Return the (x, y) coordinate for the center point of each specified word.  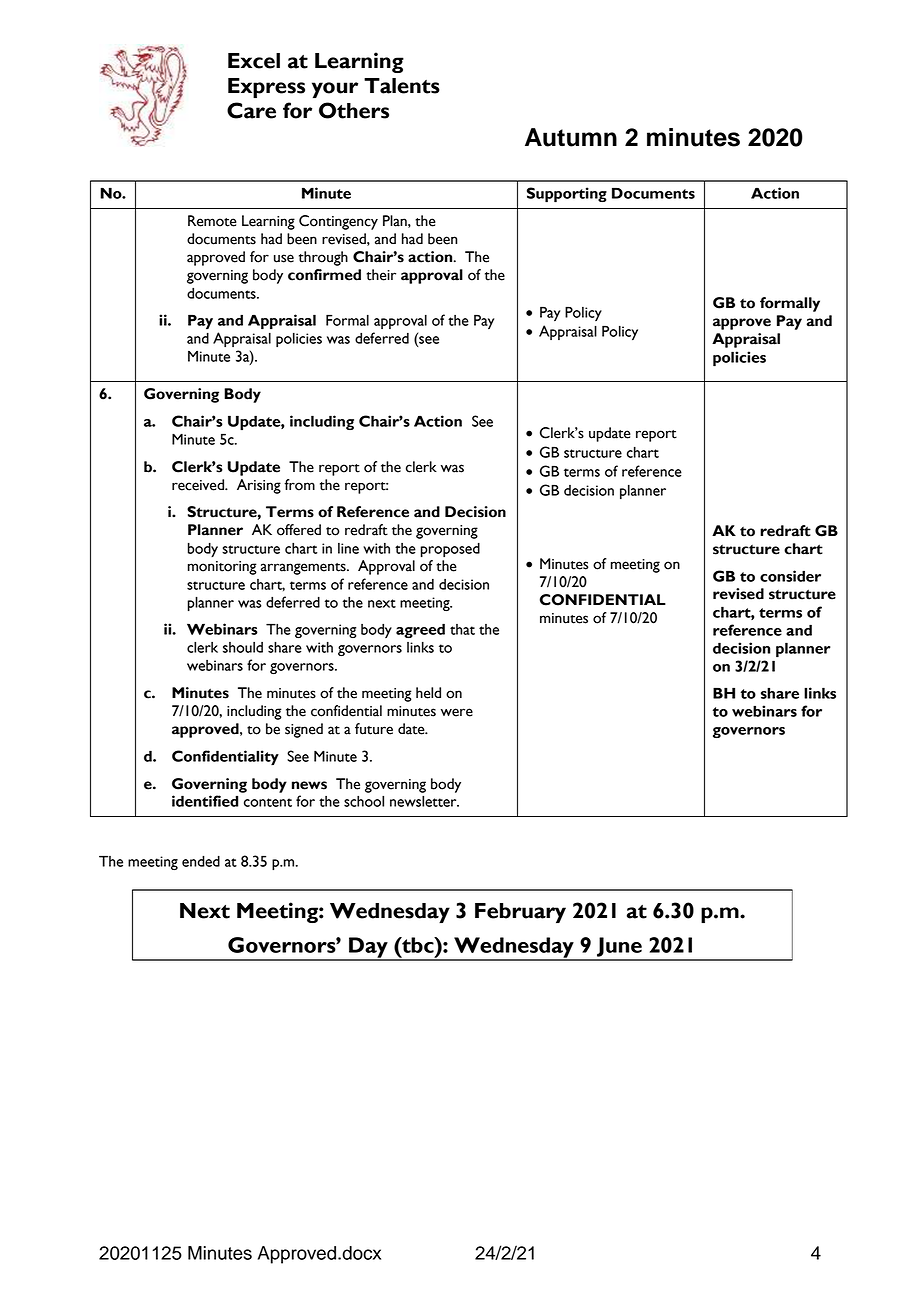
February (520, 913)
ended (201, 861)
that (462, 629)
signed (304, 730)
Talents (402, 86)
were (457, 712)
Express (266, 88)
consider (790, 576)
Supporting (567, 195)
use (284, 258)
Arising (259, 486)
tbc (418, 945)
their (381, 275)
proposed (450, 550)
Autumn (571, 137)
